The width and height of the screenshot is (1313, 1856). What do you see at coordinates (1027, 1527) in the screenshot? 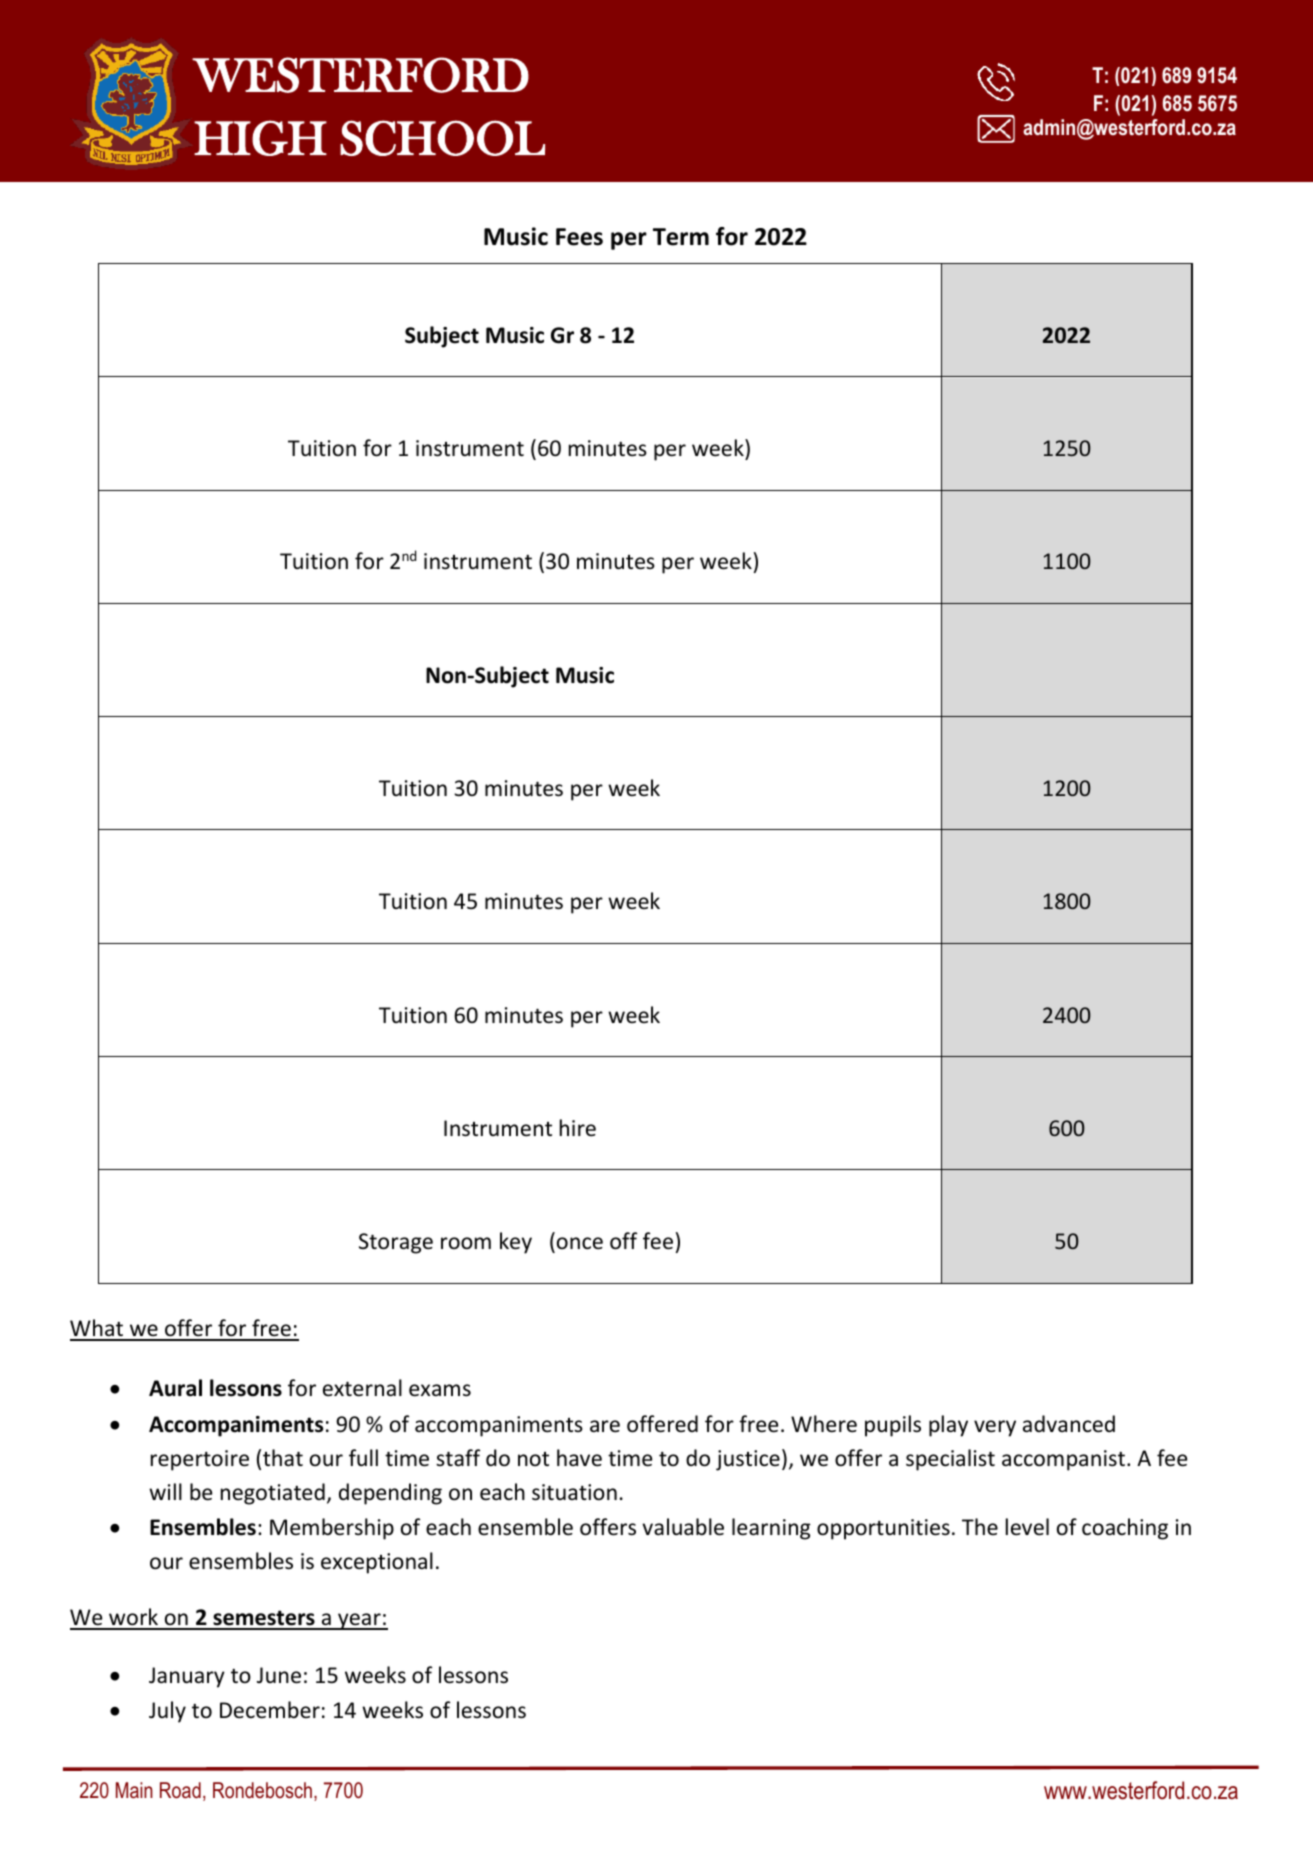
I see `level` at bounding box center [1027, 1527].
